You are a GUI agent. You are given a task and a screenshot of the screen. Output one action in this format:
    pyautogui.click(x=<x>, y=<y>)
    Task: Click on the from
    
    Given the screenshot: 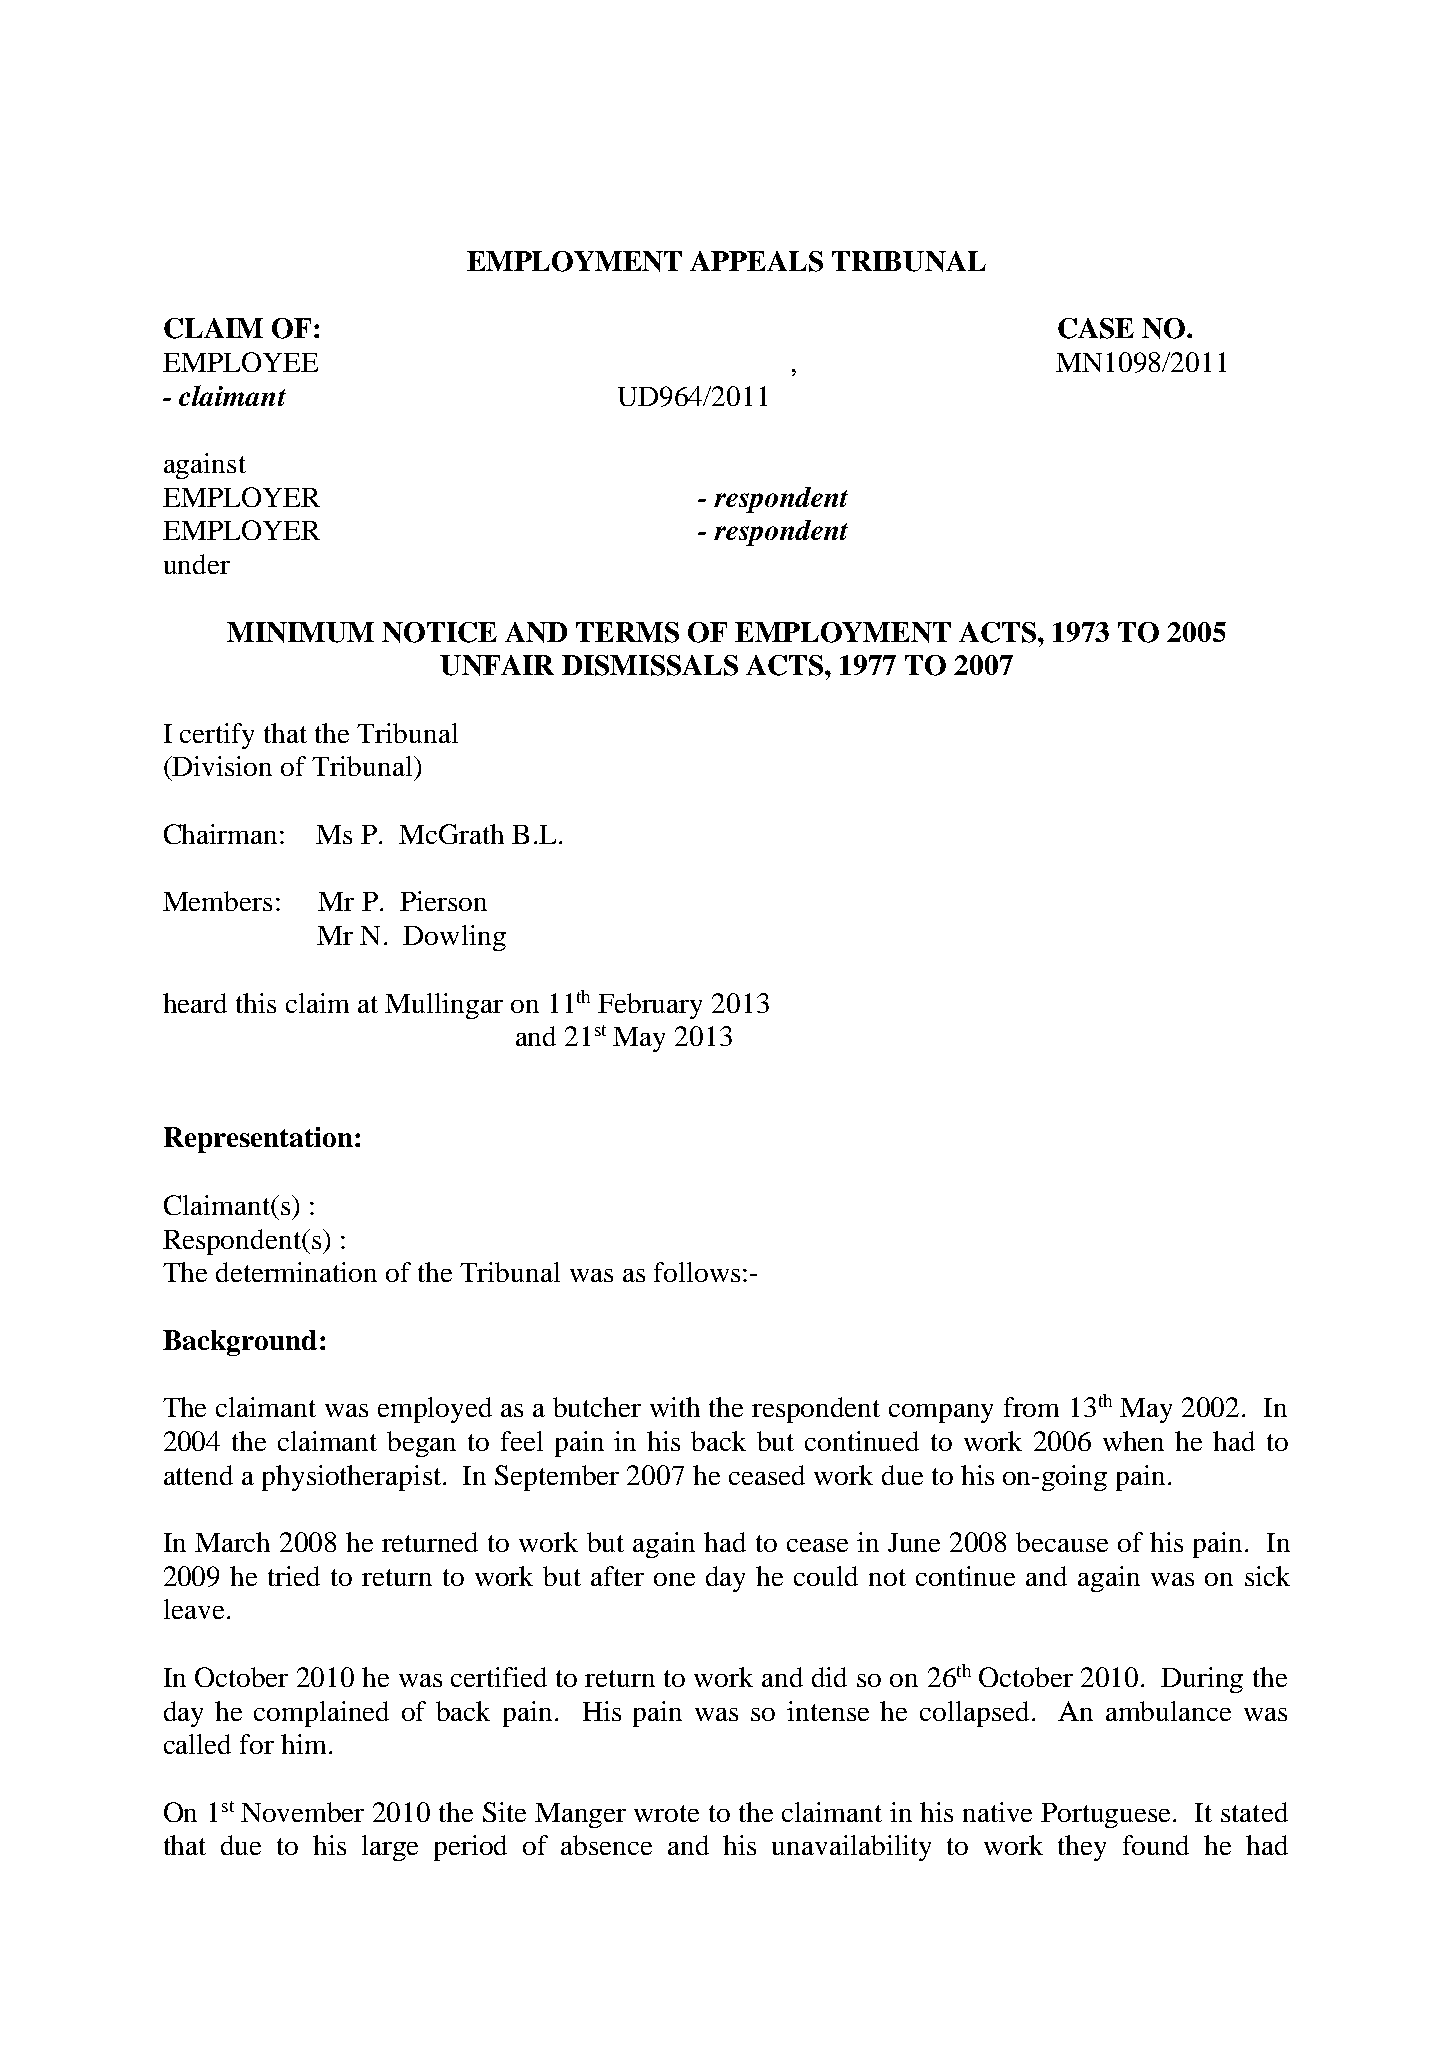 What is the action you would take?
    pyautogui.click(x=1031, y=1407)
